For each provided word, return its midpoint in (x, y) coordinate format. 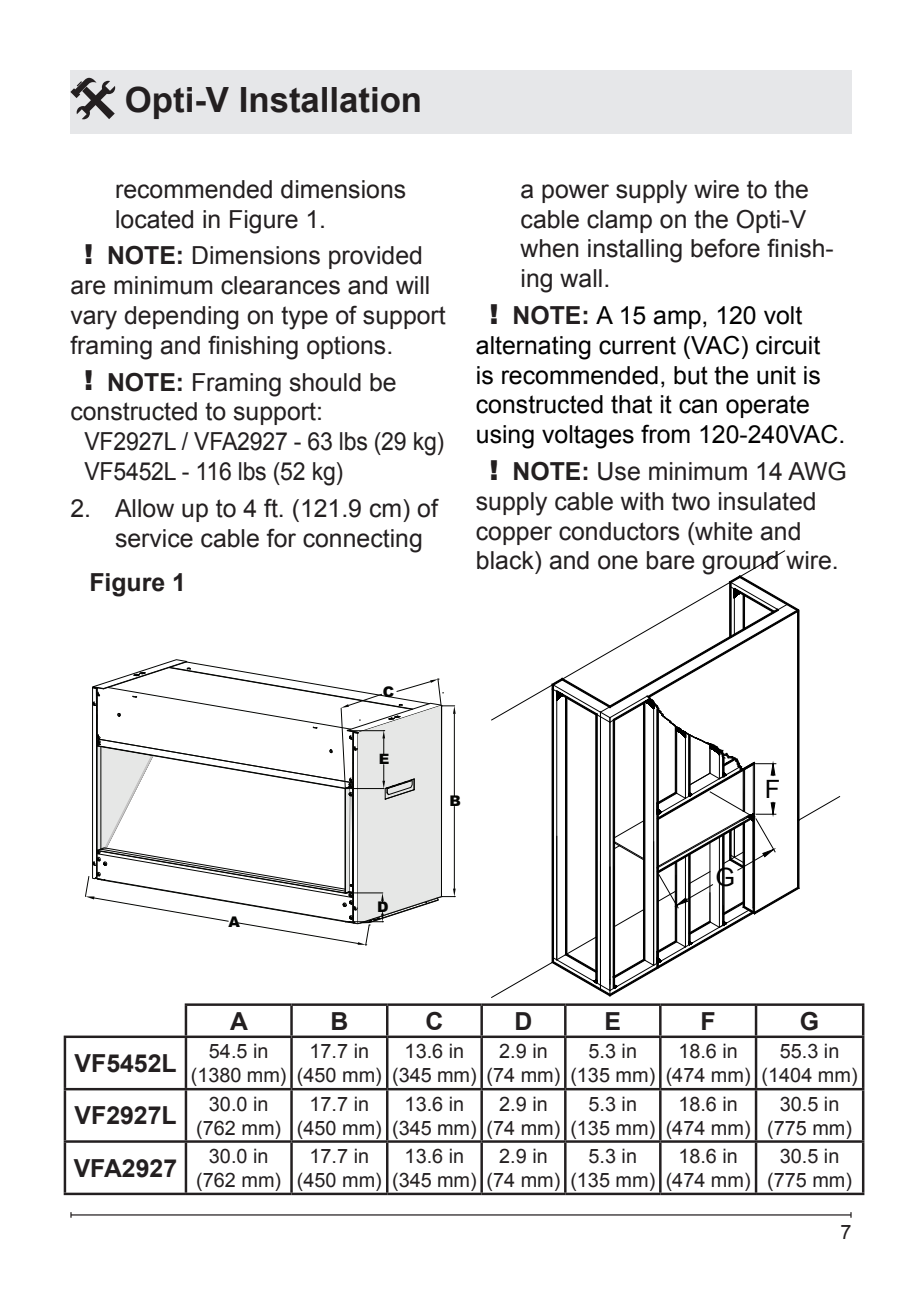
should (325, 382)
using (505, 437)
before (725, 248)
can (698, 406)
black (506, 560)
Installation (330, 100)
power (575, 193)
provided (375, 257)
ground (741, 564)
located (154, 219)
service (154, 538)
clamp (619, 221)
